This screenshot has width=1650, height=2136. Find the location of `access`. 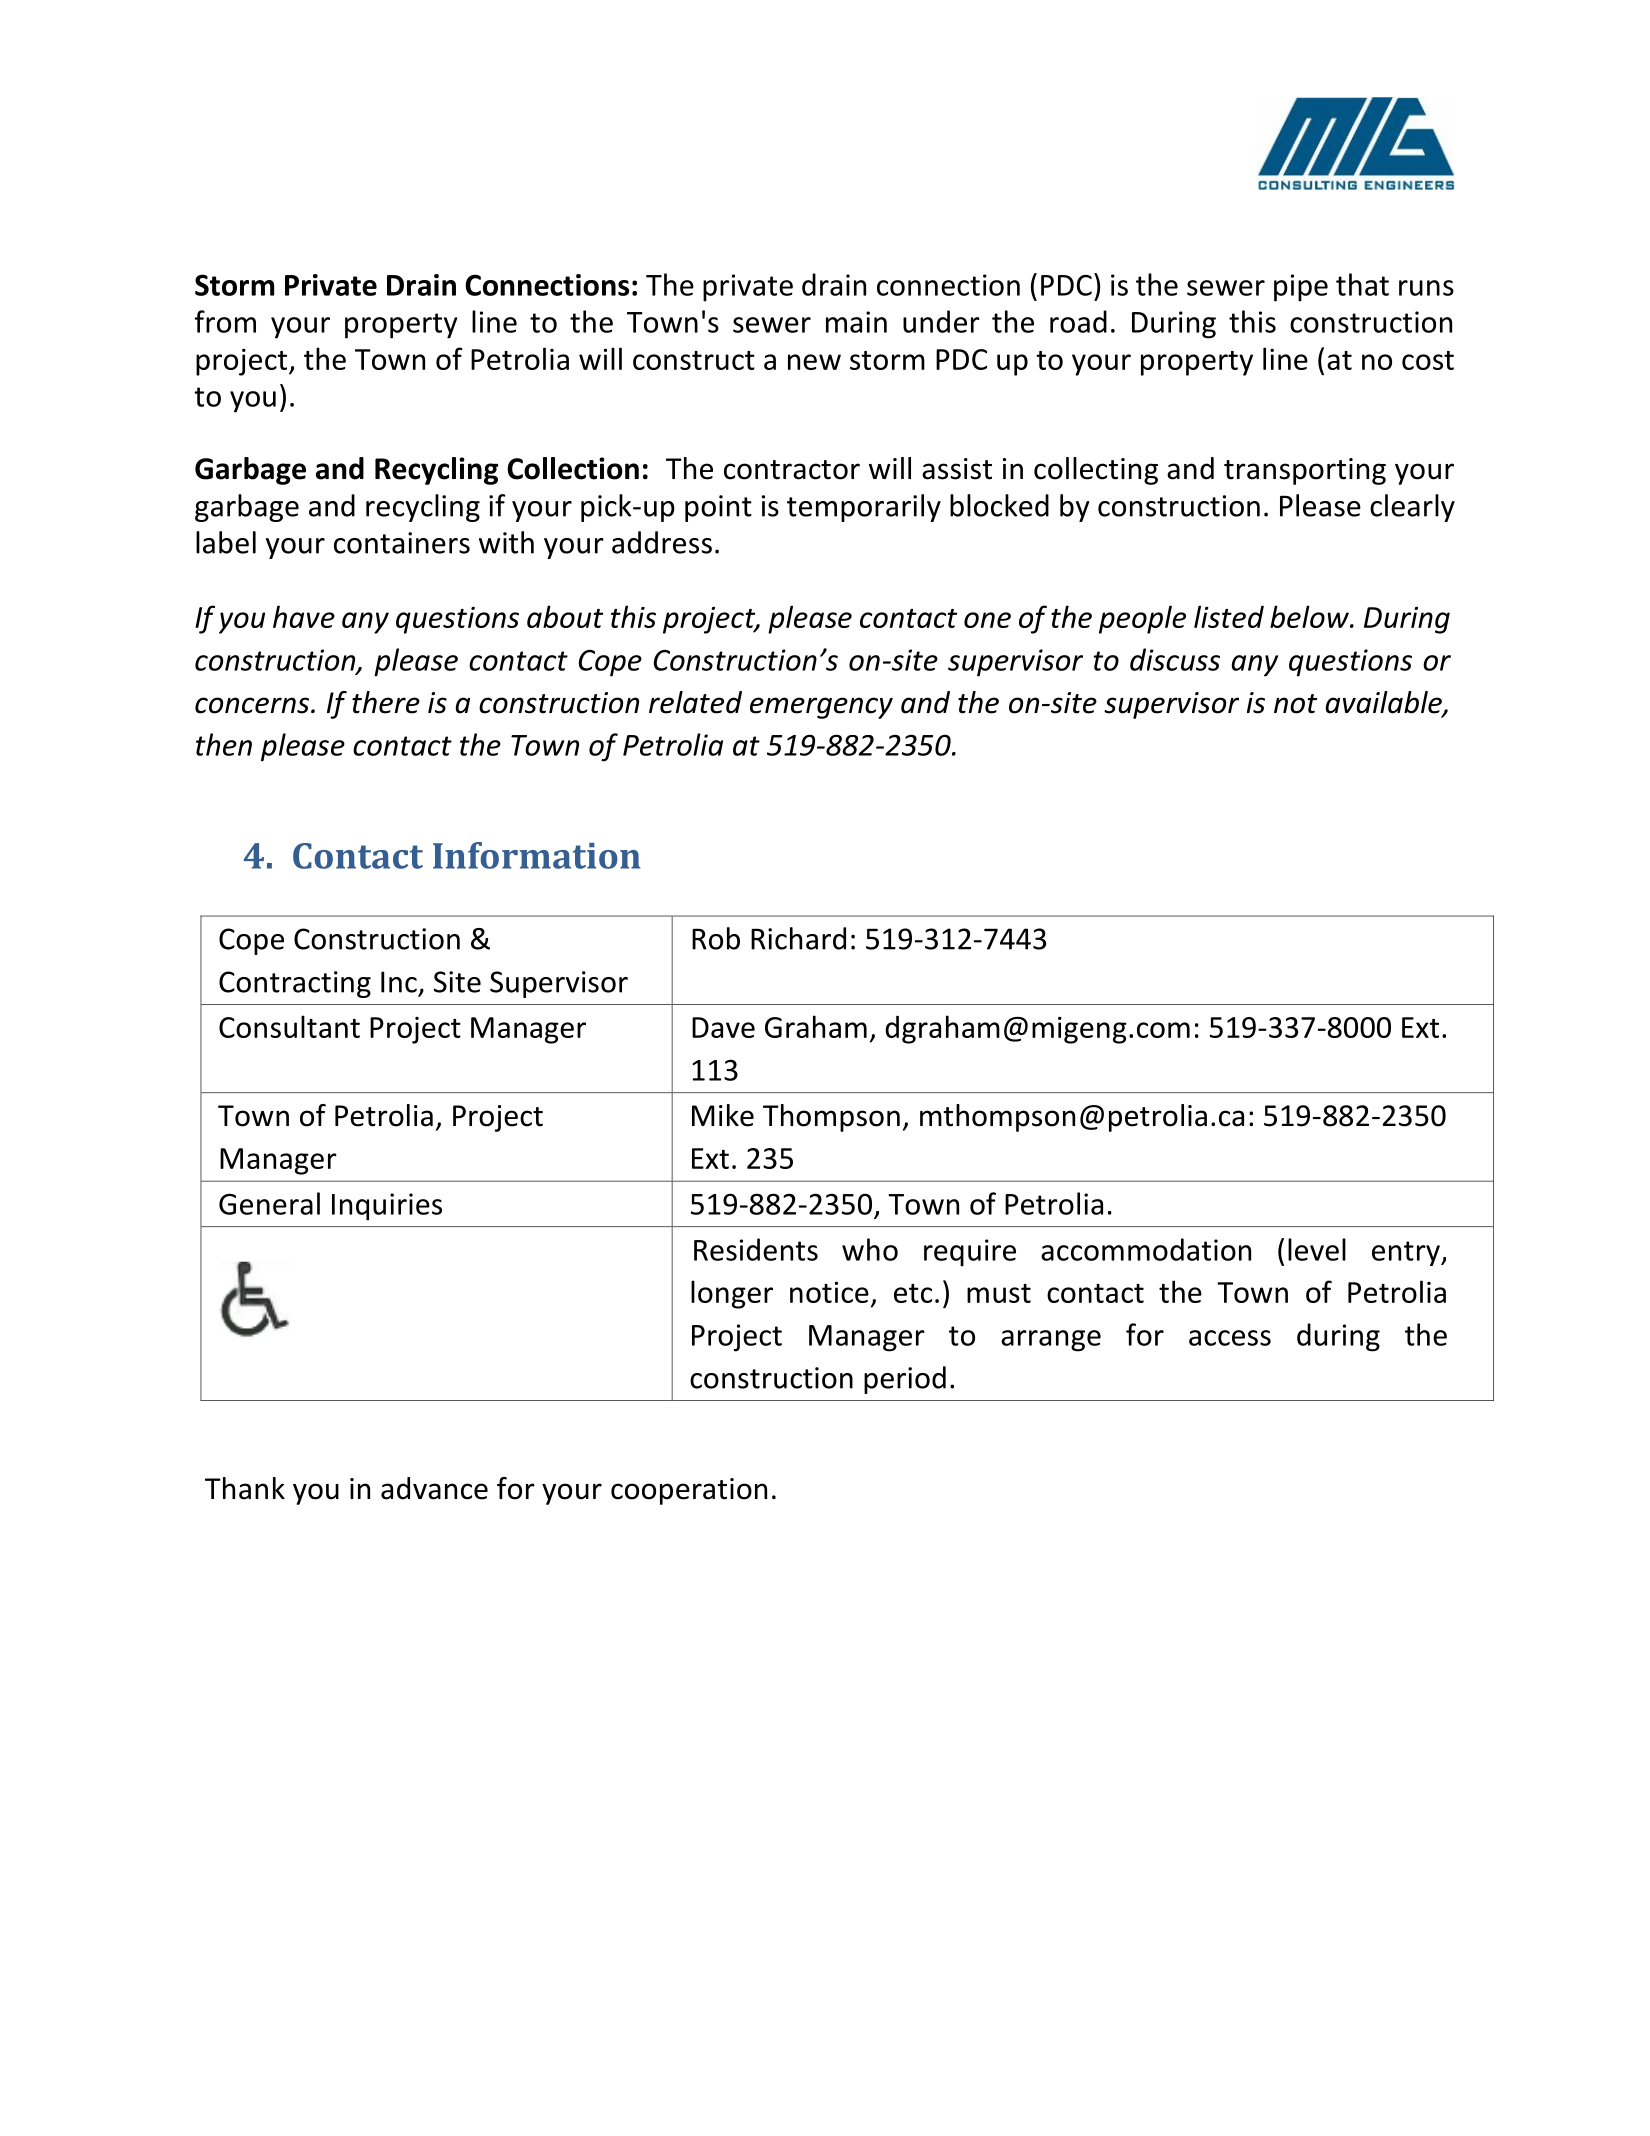

access is located at coordinates (1230, 1338).
